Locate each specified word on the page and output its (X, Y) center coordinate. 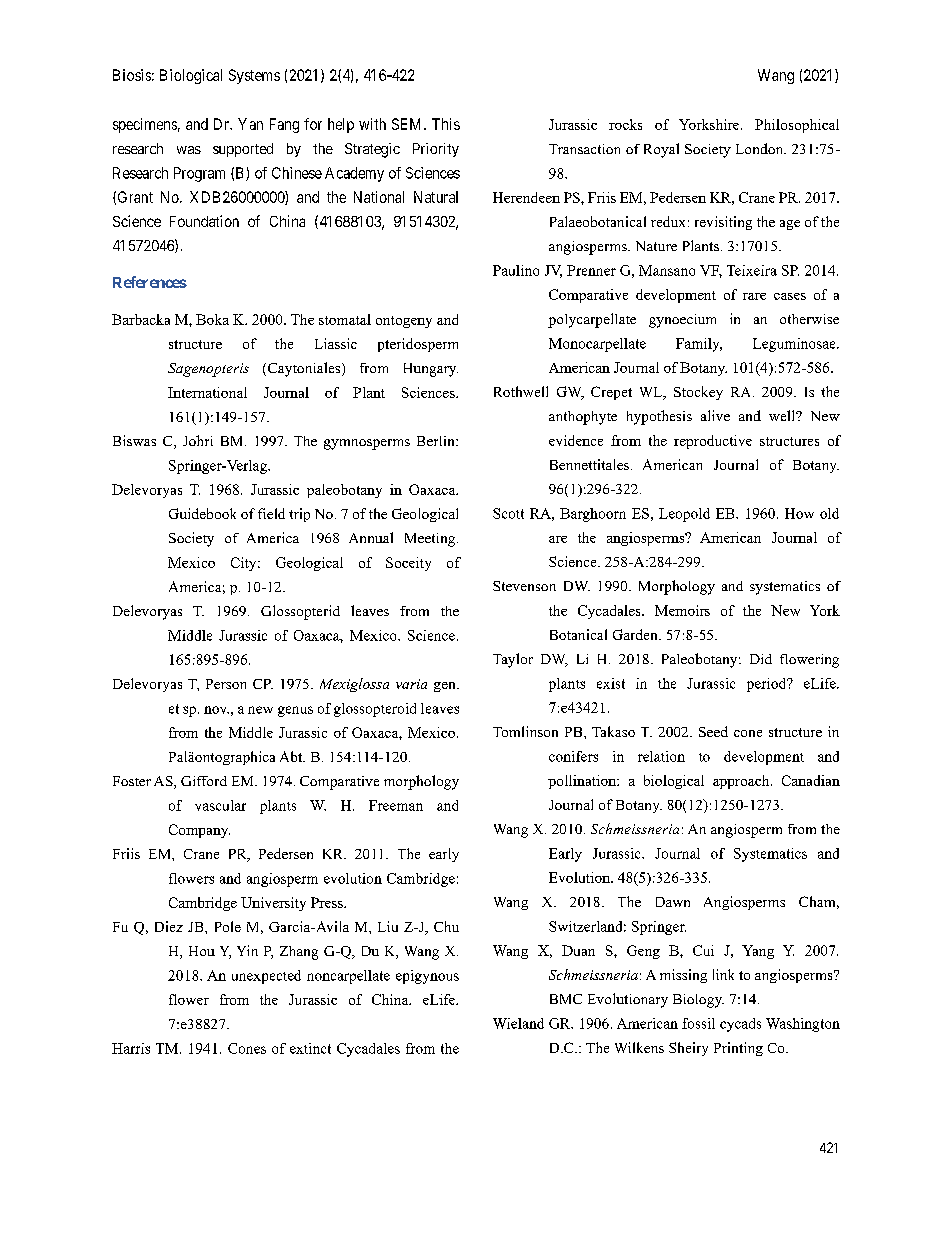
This (446, 124)
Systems (254, 76)
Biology (698, 1001)
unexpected (266, 977)
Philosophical (797, 126)
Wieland (518, 1023)
